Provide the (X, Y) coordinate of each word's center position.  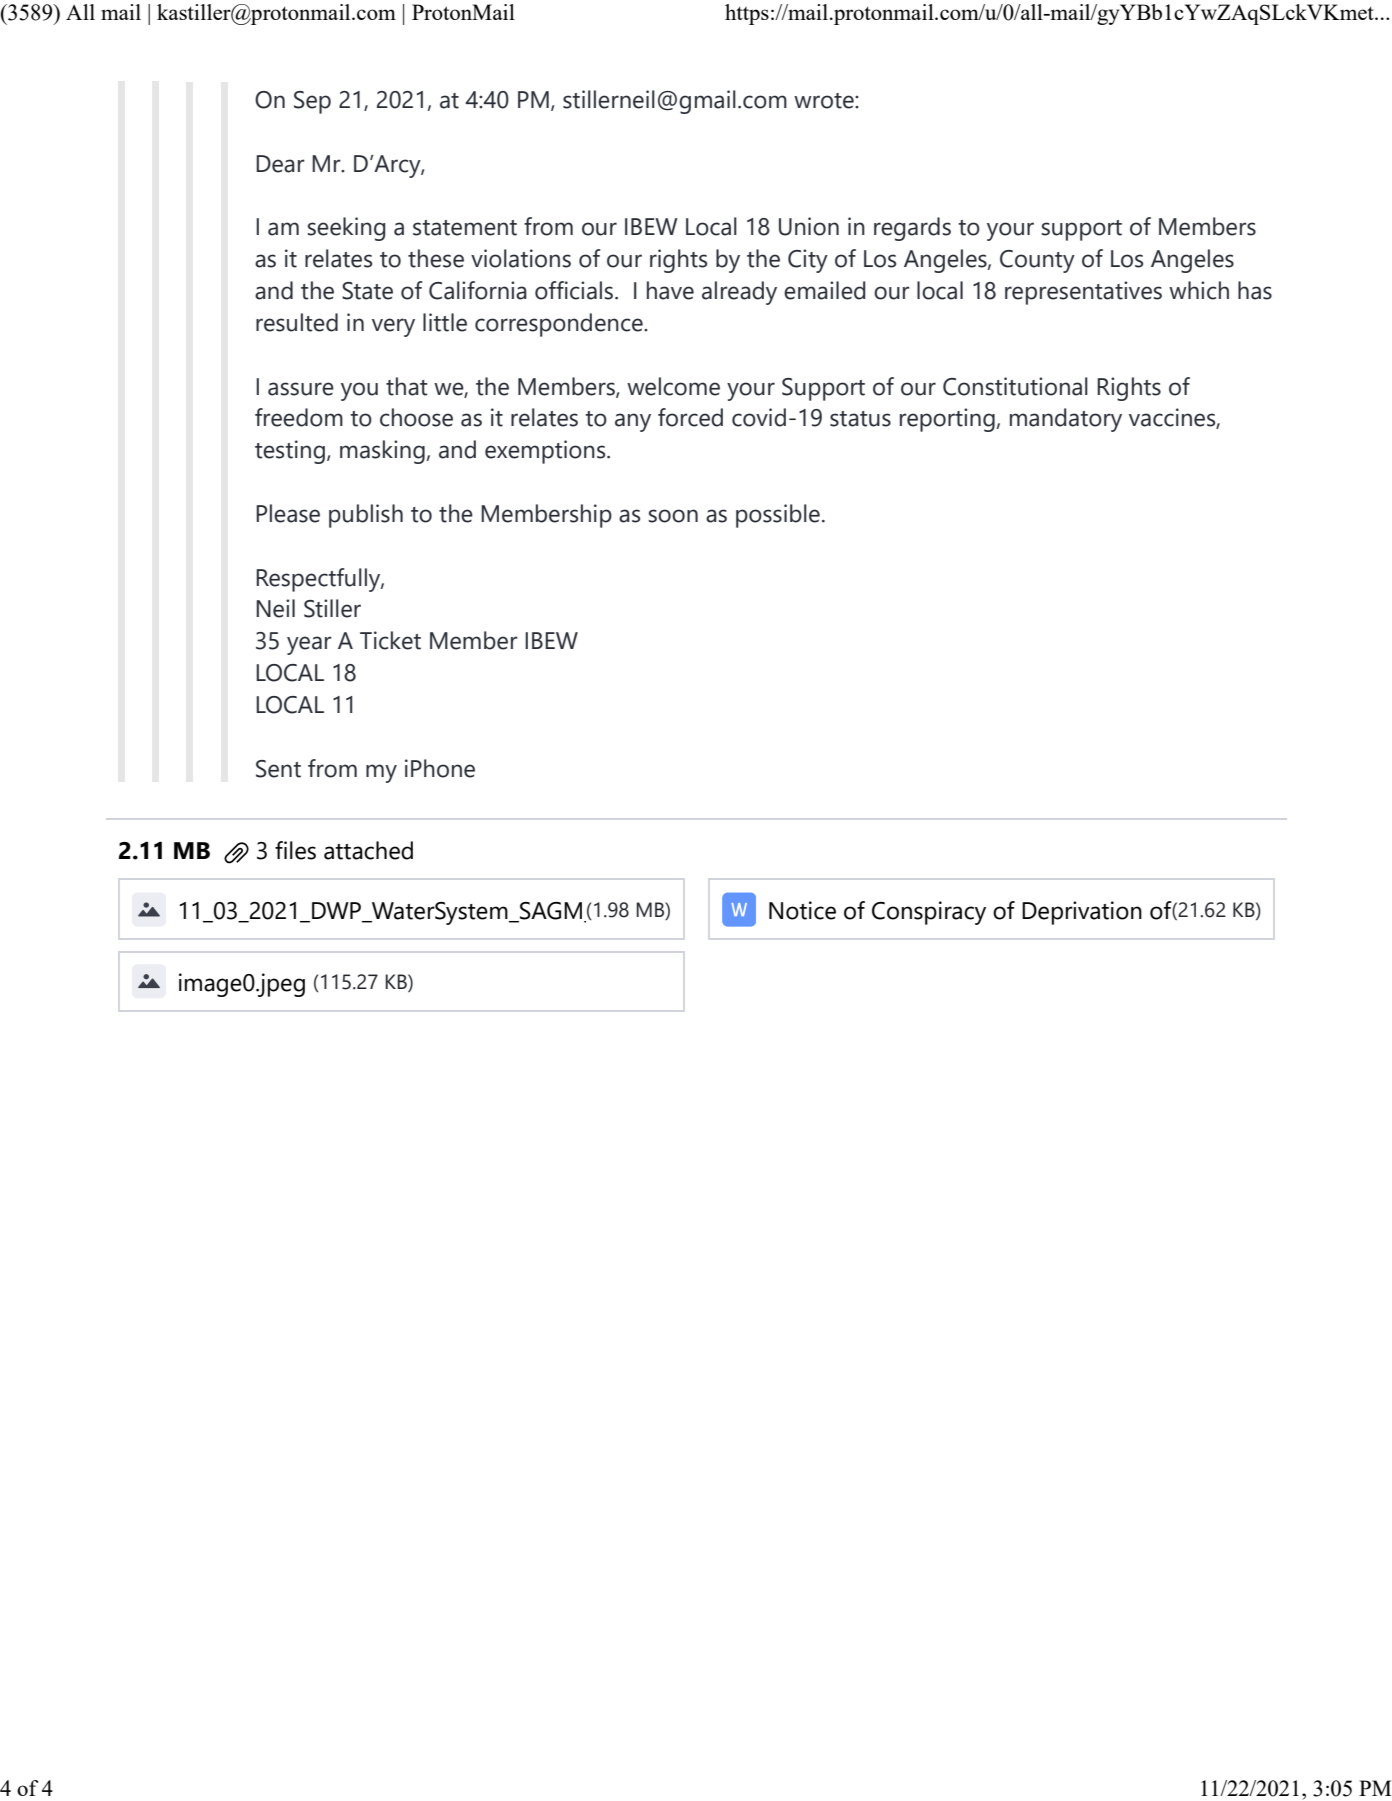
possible (778, 516)
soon (673, 516)
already (739, 293)
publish (366, 516)
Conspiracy (929, 913)
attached (368, 850)
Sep (312, 102)
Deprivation (1082, 913)
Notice (802, 910)
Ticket (390, 640)
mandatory (1066, 420)
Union (809, 226)
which (1199, 290)
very (393, 327)
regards (912, 229)
